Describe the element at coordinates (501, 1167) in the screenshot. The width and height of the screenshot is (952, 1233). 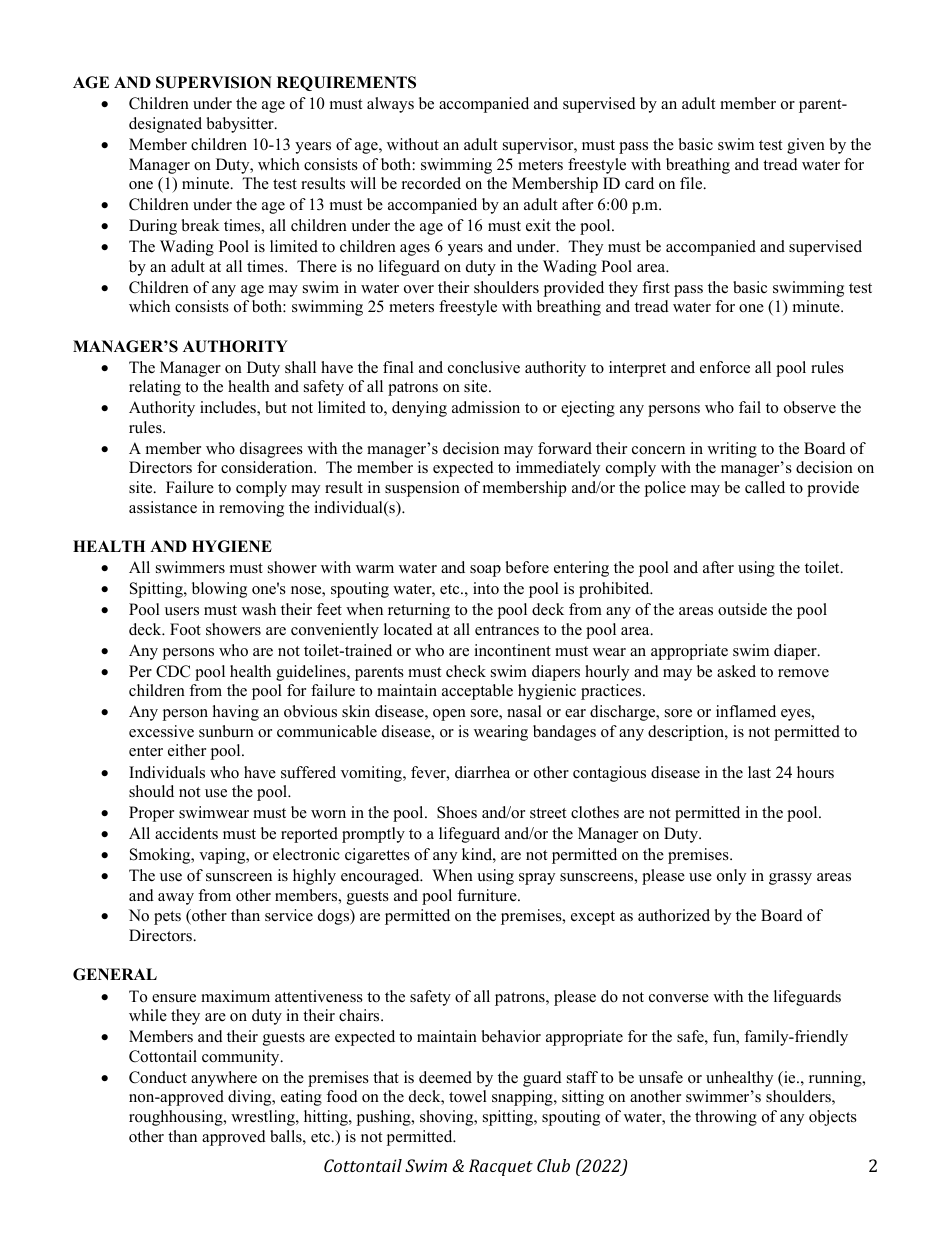
I see `Racquet` at that location.
